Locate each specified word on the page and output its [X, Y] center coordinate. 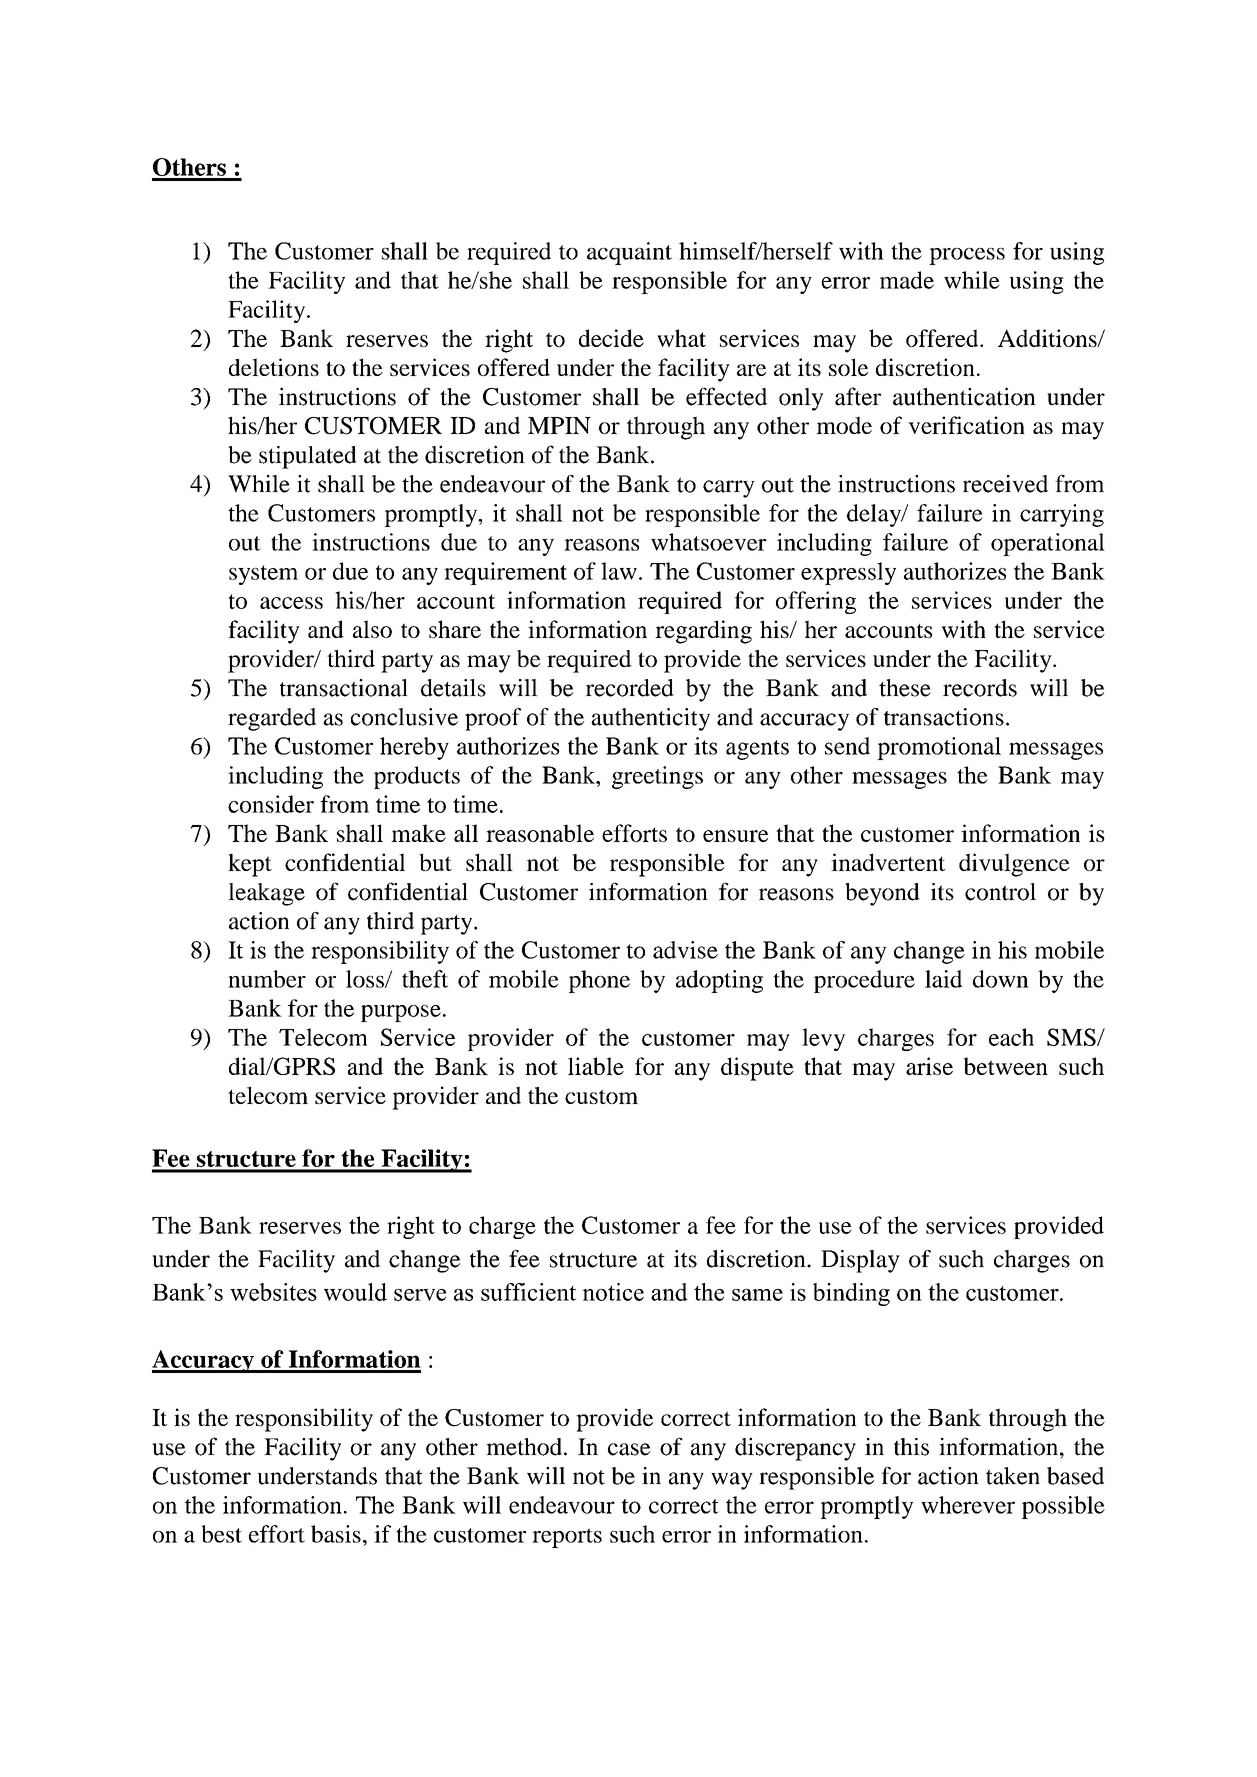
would [355, 1292]
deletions [274, 367]
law [619, 571]
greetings [657, 777]
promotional [939, 748]
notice [613, 1292]
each [1011, 1037]
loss [366, 979]
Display [860, 1261]
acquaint [629, 253]
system [263, 575]
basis [336, 1534]
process [967, 256]
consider [271, 804]
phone [599, 981]
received [1005, 484]
